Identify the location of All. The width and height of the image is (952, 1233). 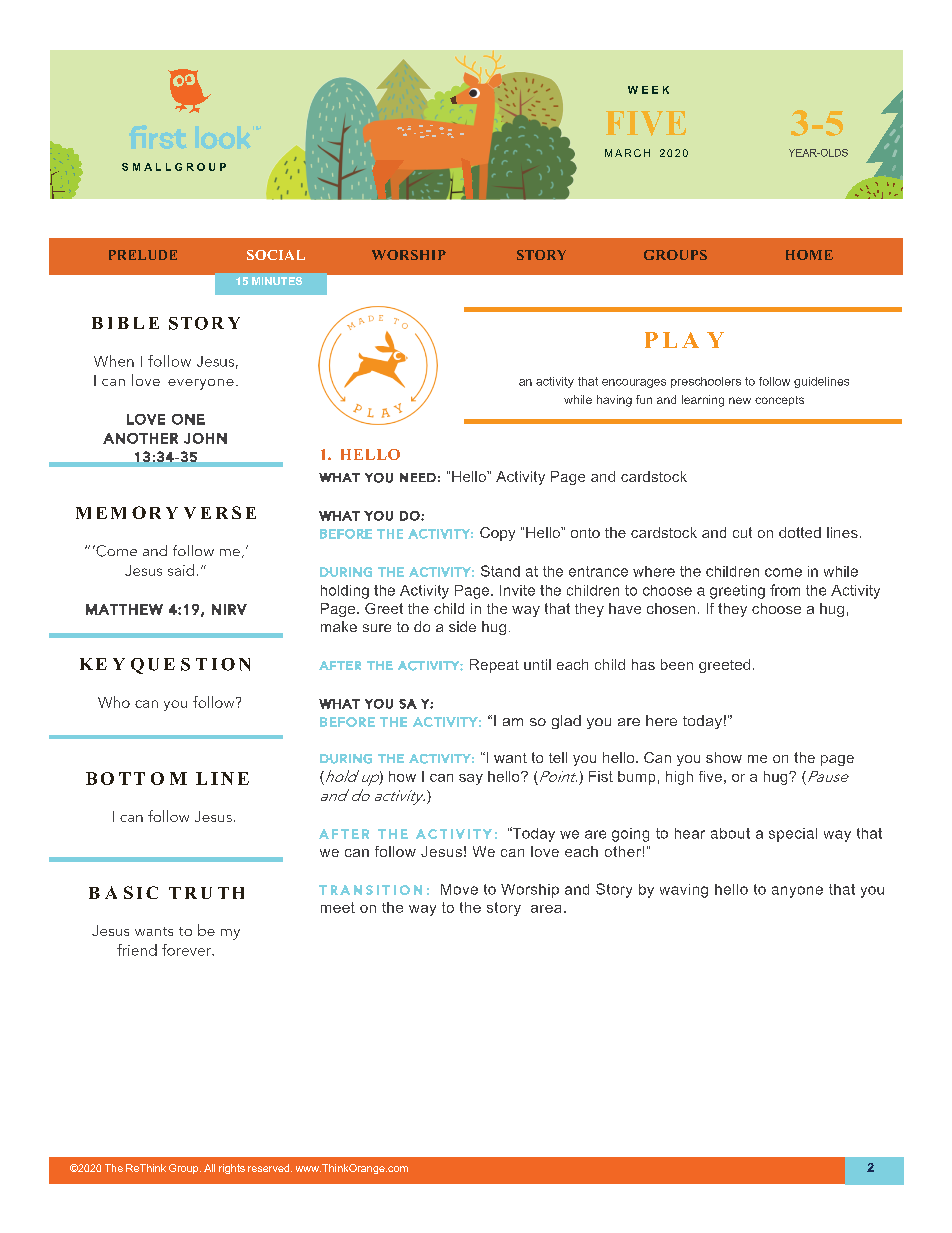
(209, 1168).
